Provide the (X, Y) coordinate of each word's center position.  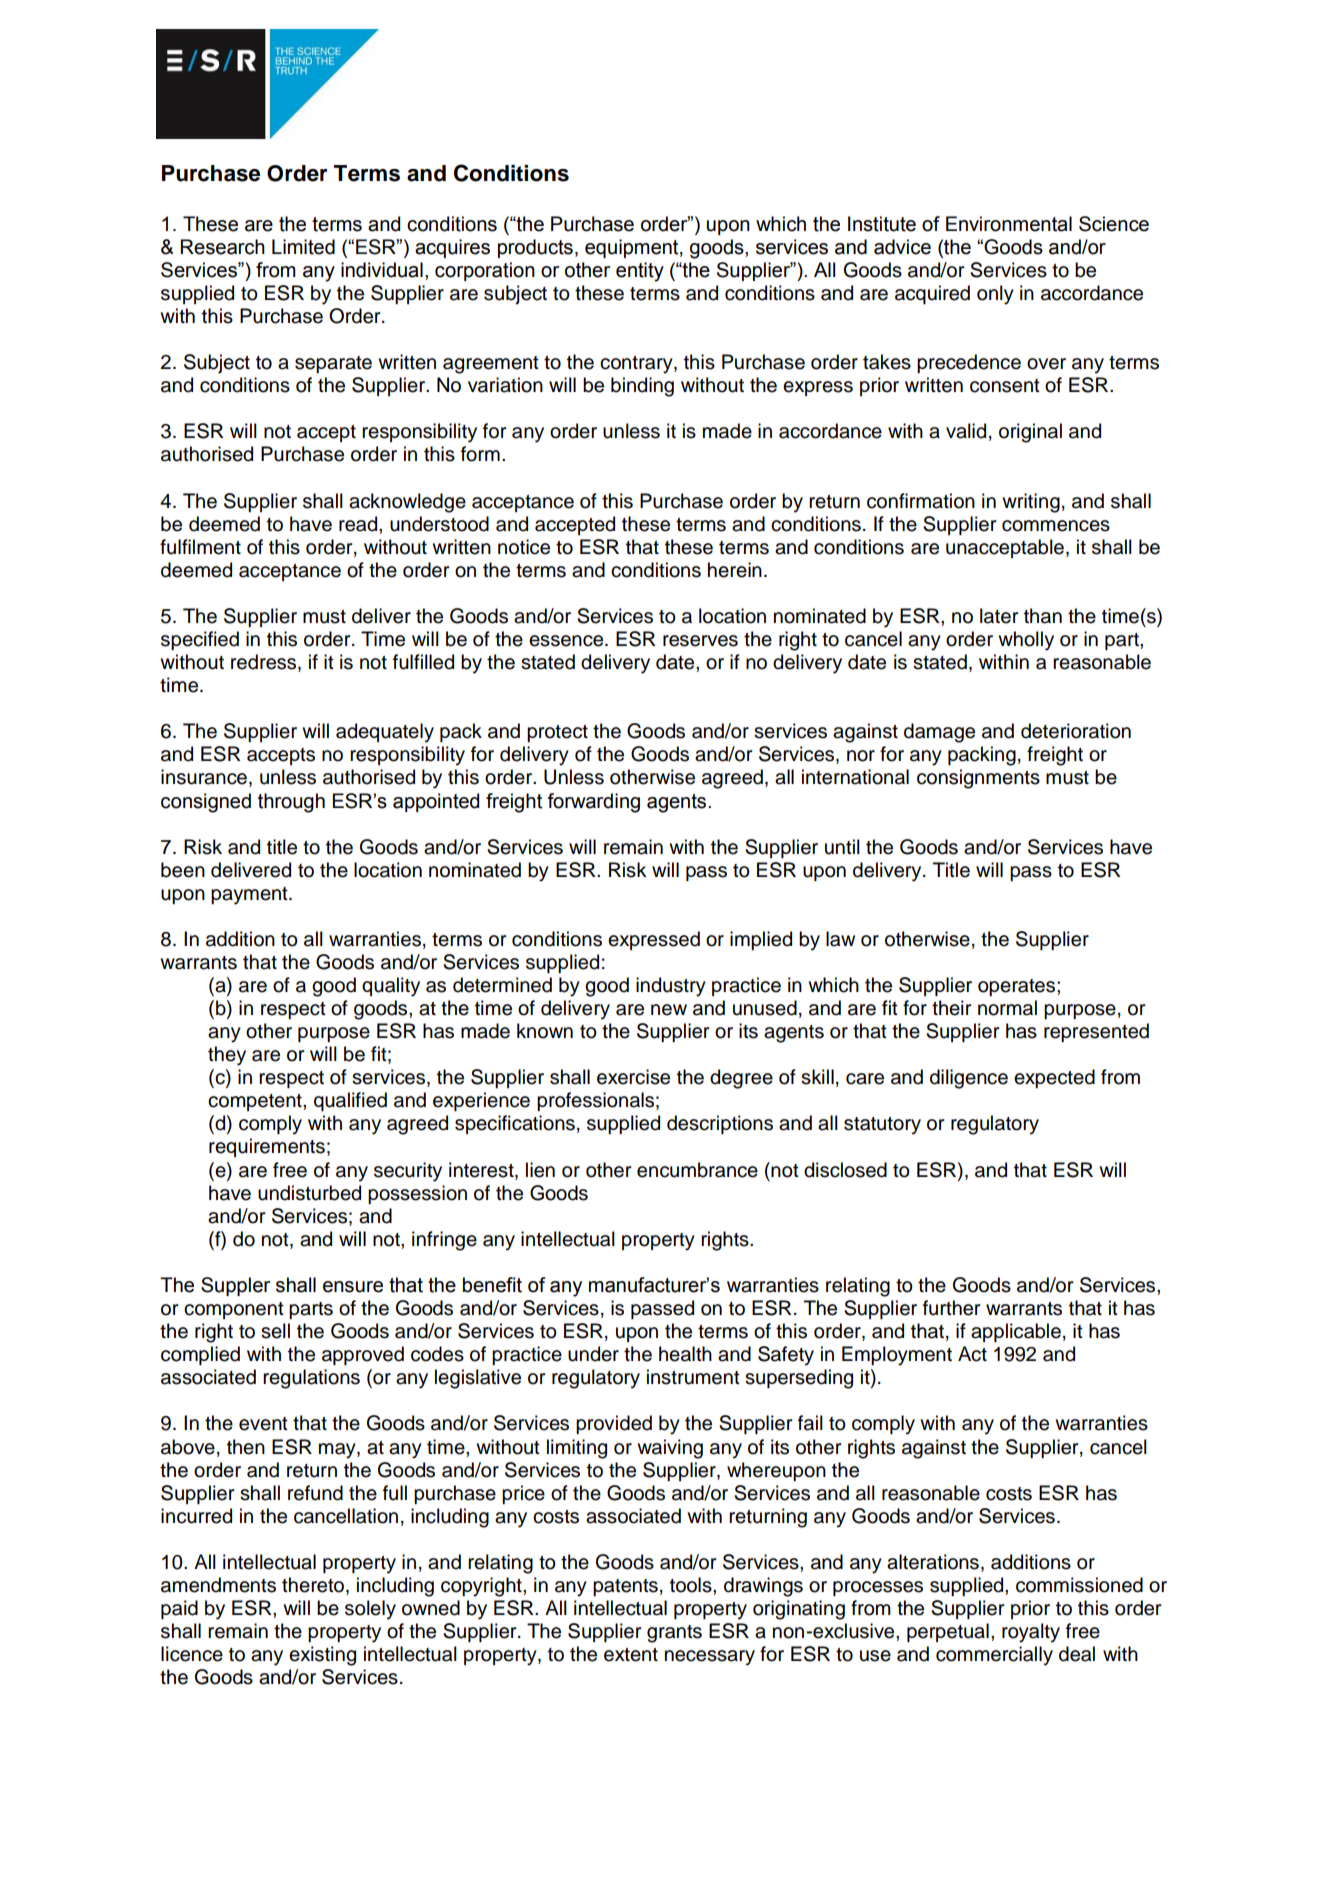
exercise (633, 1077)
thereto (314, 1586)
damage (939, 733)
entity (640, 272)
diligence (969, 1079)
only (995, 295)
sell (275, 1331)
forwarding (593, 803)
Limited (303, 247)
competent (256, 1102)
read (359, 524)
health (685, 1354)
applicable (1016, 1332)
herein (735, 570)
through (291, 803)
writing (1031, 503)
